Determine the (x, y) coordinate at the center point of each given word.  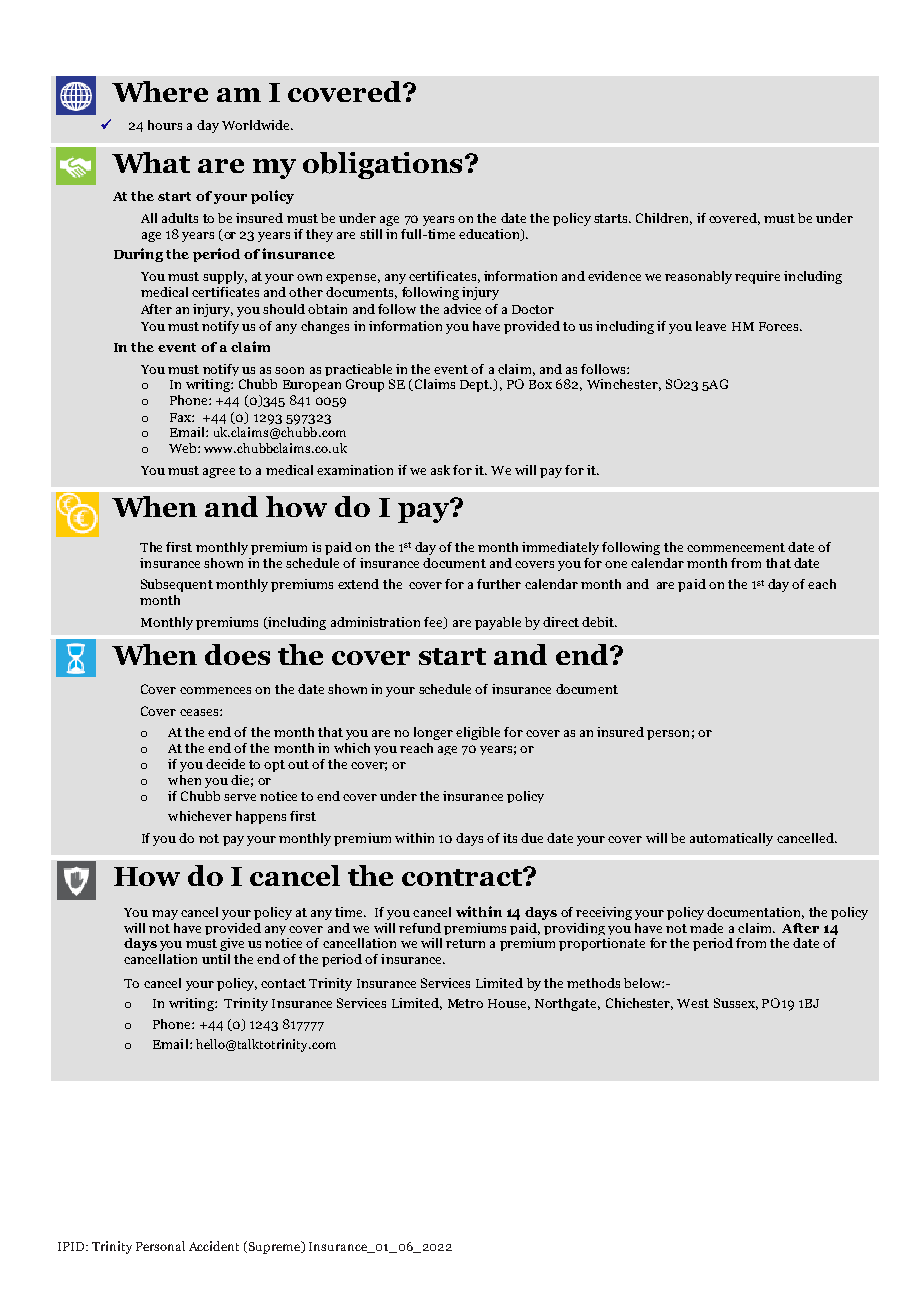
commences (215, 690)
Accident (214, 1246)
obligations (382, 165)
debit (599, 622)
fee (434, 623)
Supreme (276, 1247)
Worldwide (257, 125)
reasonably (698, 277)
